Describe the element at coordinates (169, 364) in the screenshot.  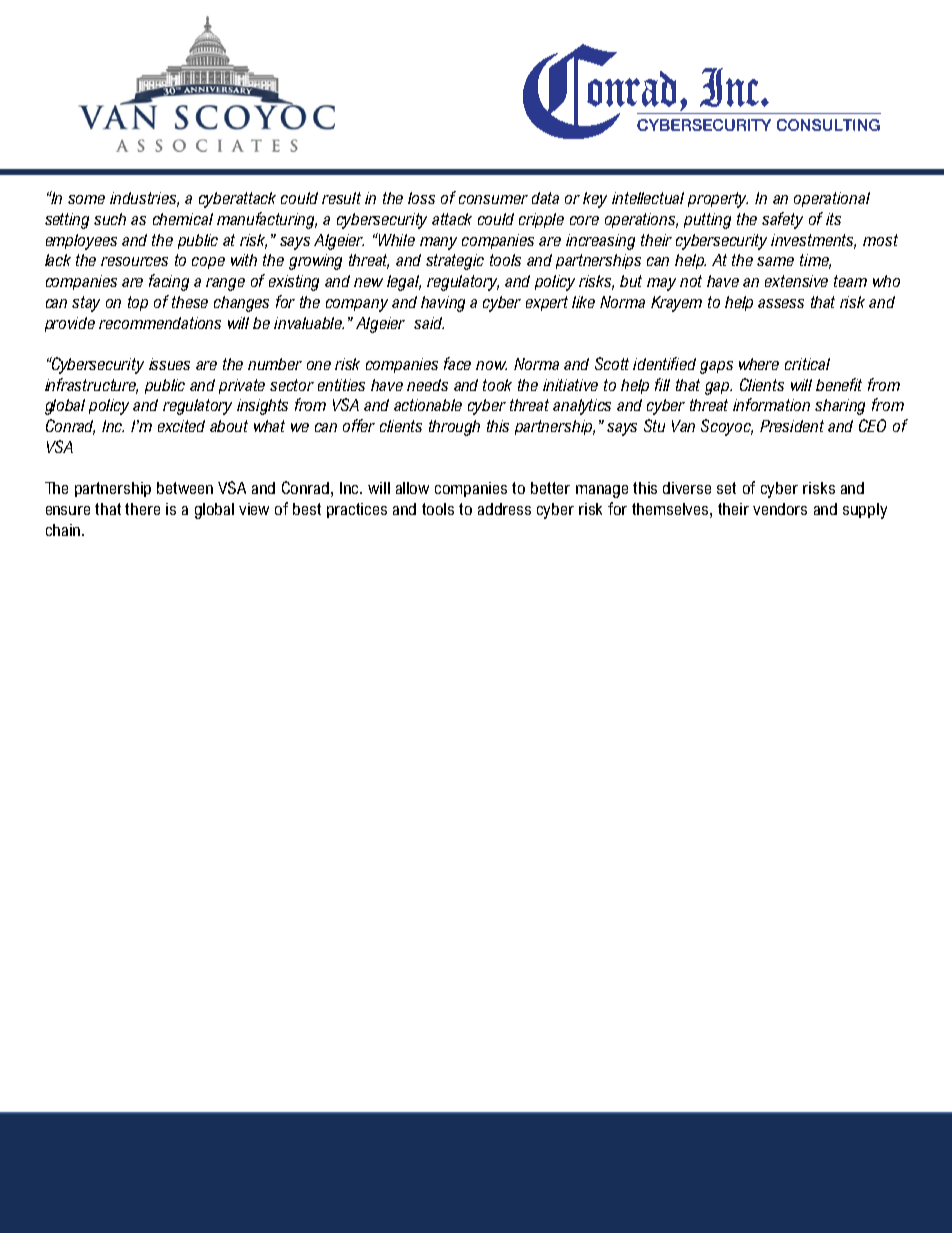
I see `issues` at that location.
